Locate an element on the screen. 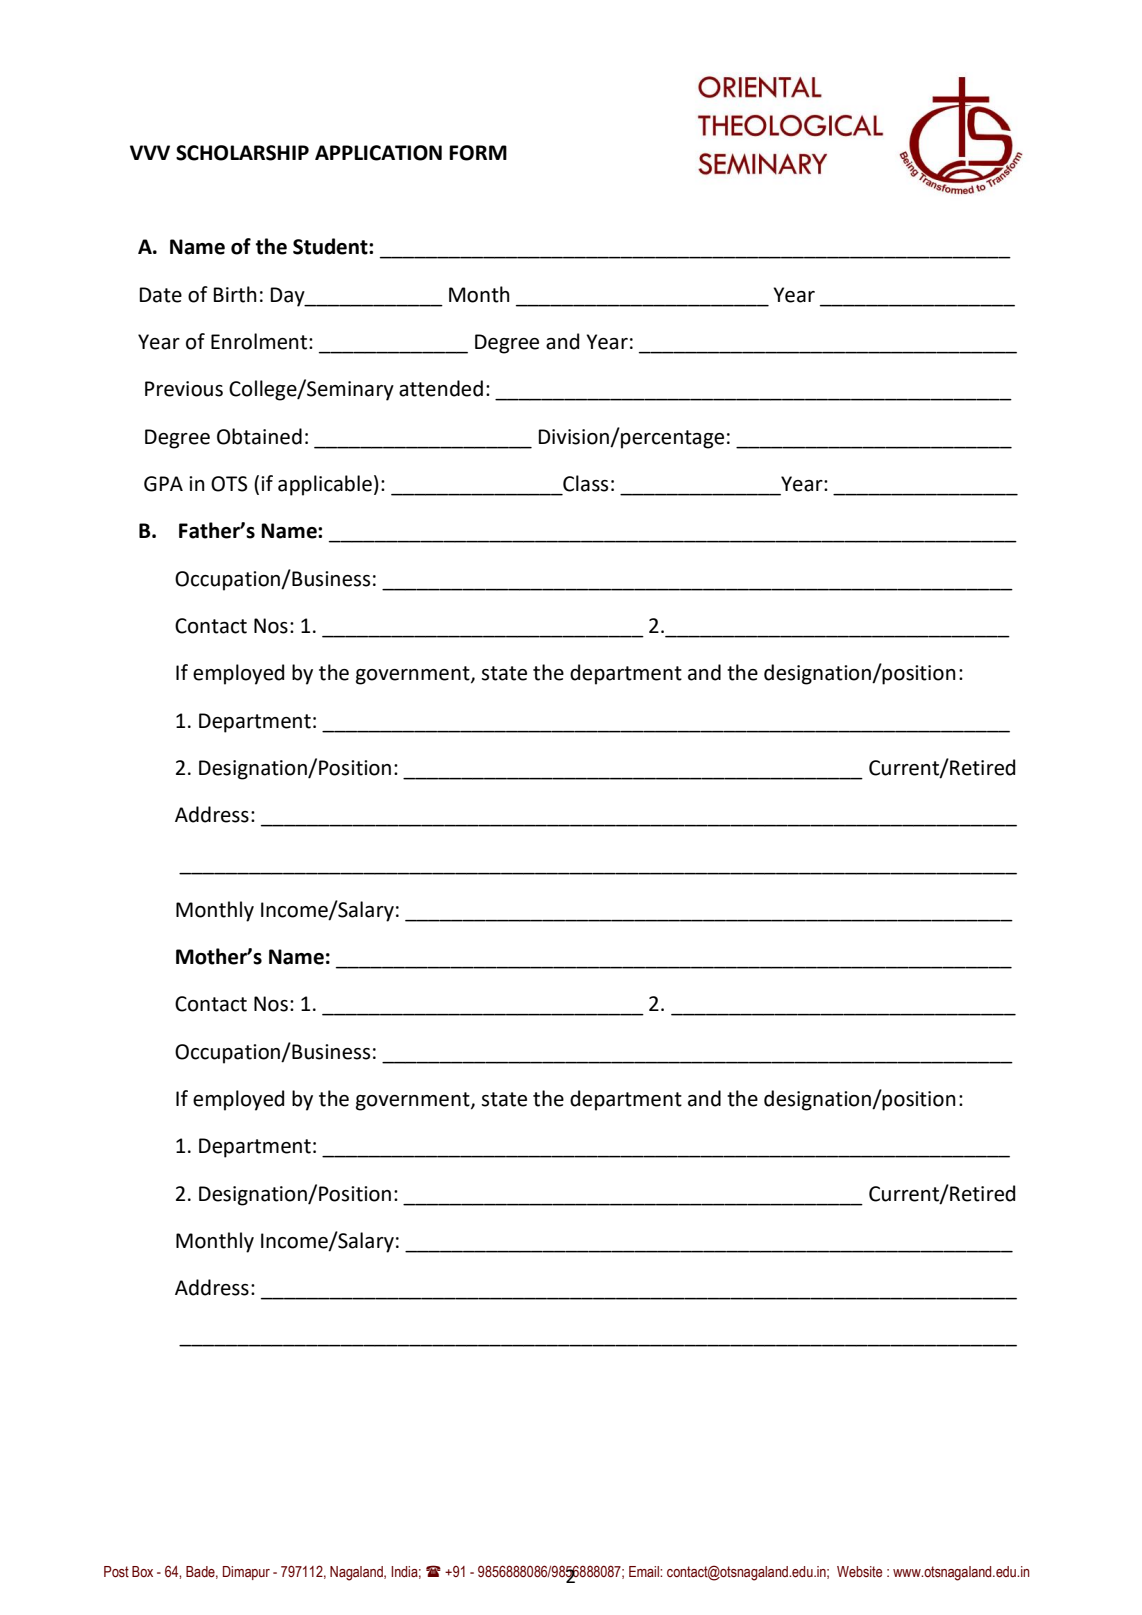 This screenshot has height=1615, width=1142. FORM is located at coordinates (478, 153).
